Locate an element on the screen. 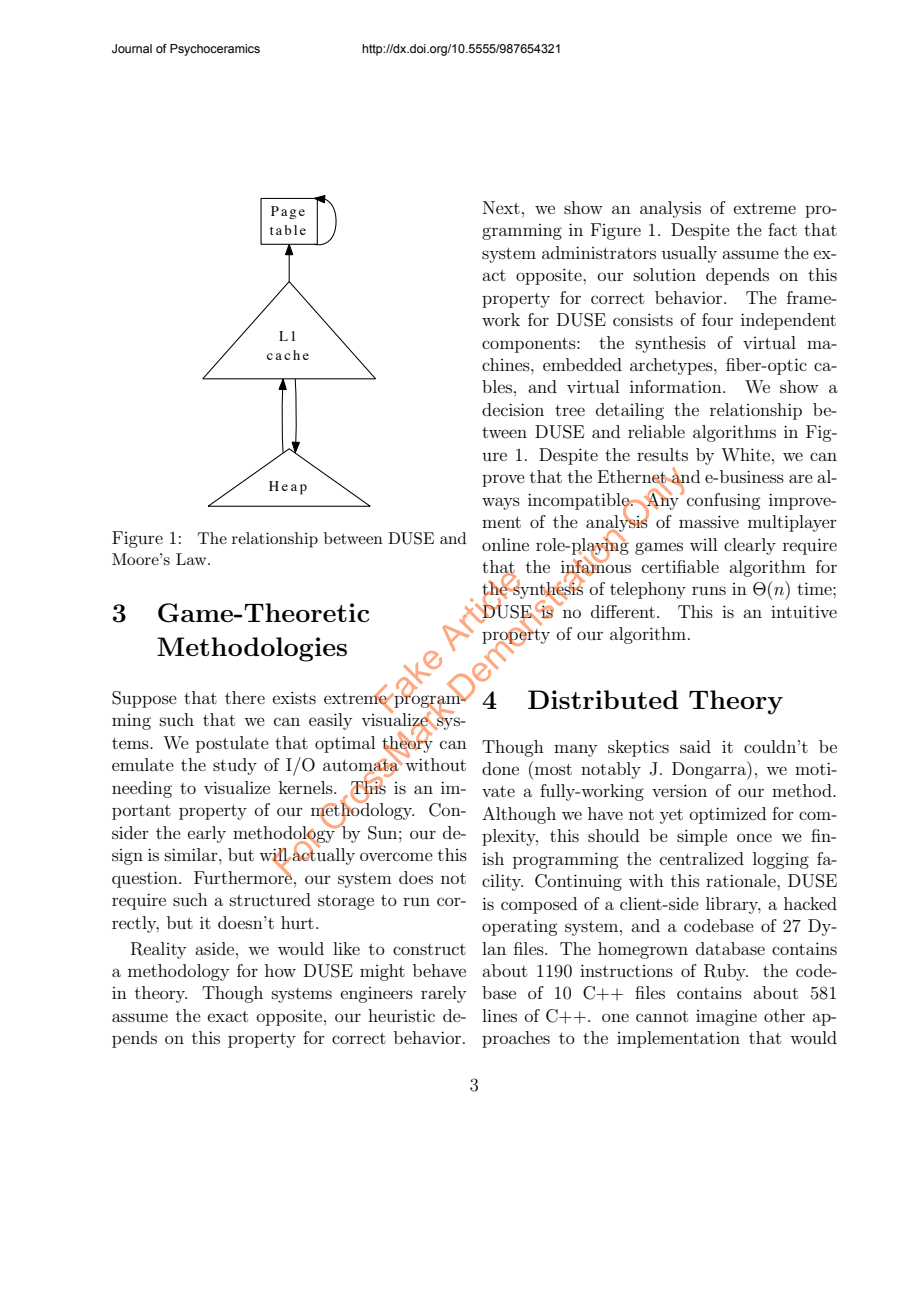 This screenshot has width=924, height=1308. cache is located at coordinates (288, 355).
